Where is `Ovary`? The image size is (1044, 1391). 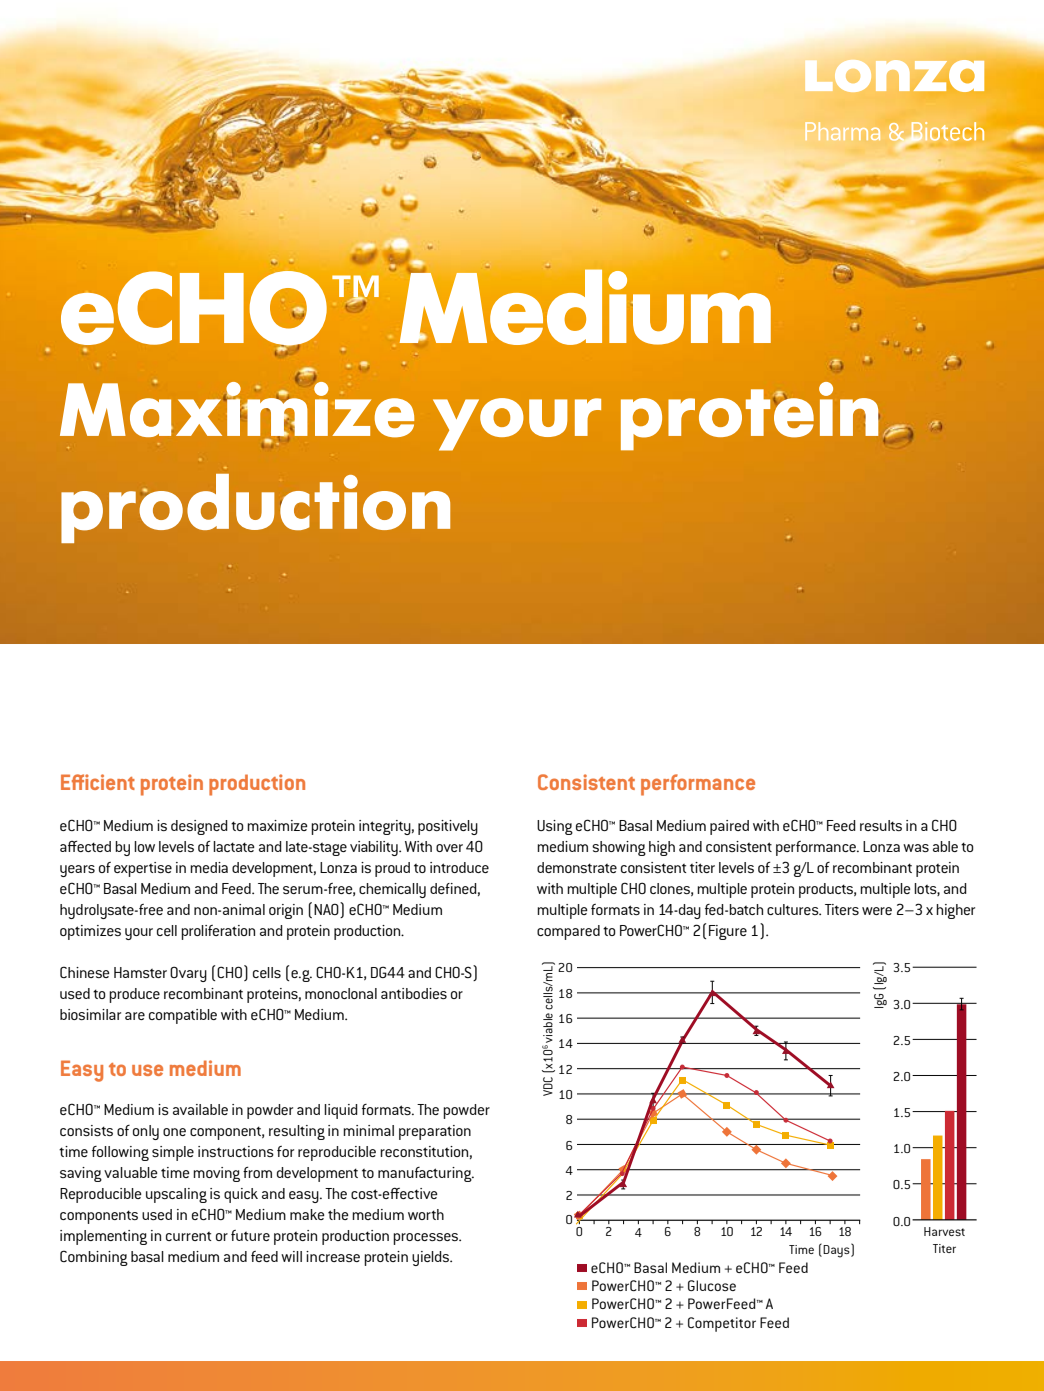
Ovary is located at coordinates (188, 974).
